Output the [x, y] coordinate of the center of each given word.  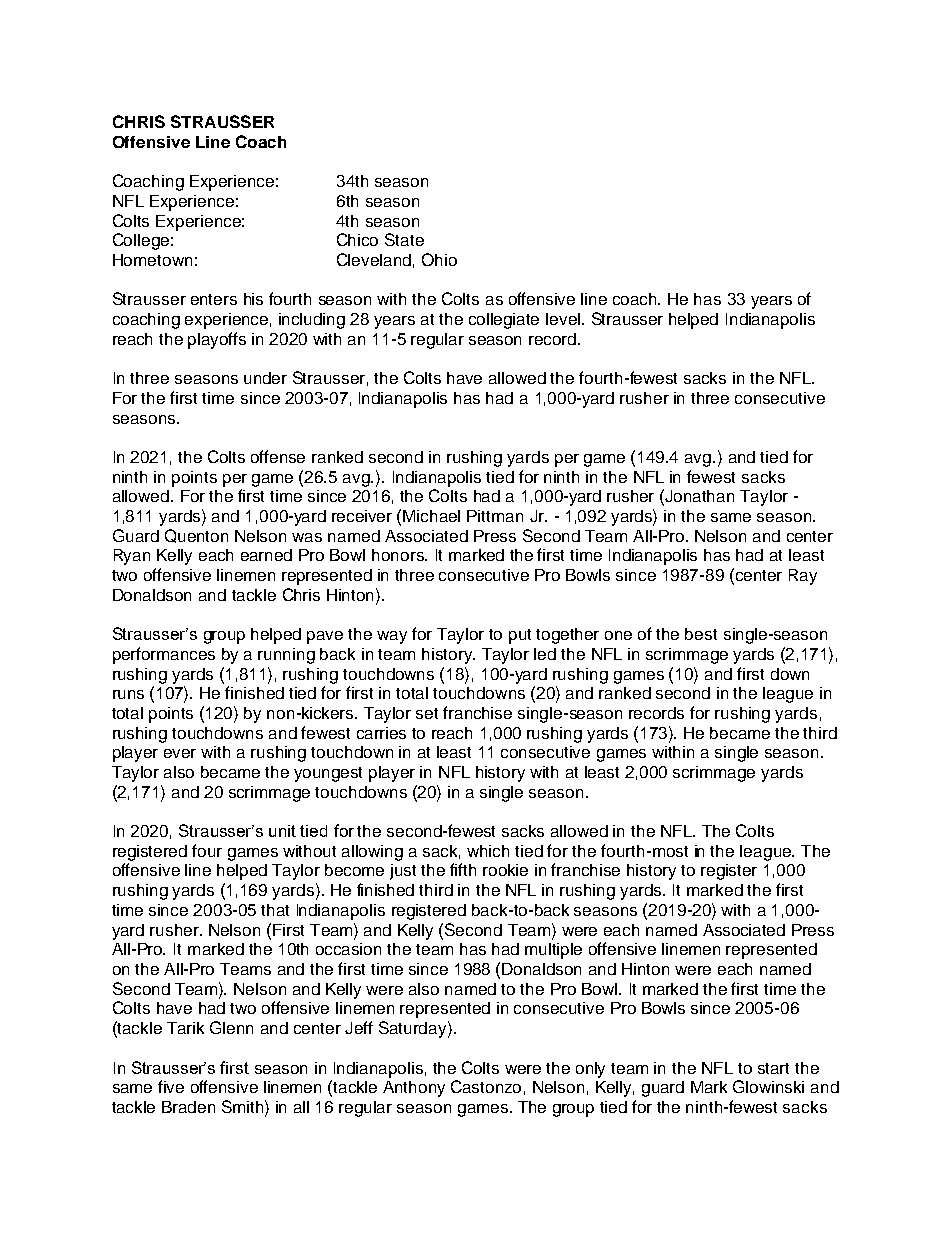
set [427, 713]
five [171, 1086]
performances [164, 655]
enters [214, 299]
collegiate [504, 321]
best [701, 634]
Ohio [439, 259]
